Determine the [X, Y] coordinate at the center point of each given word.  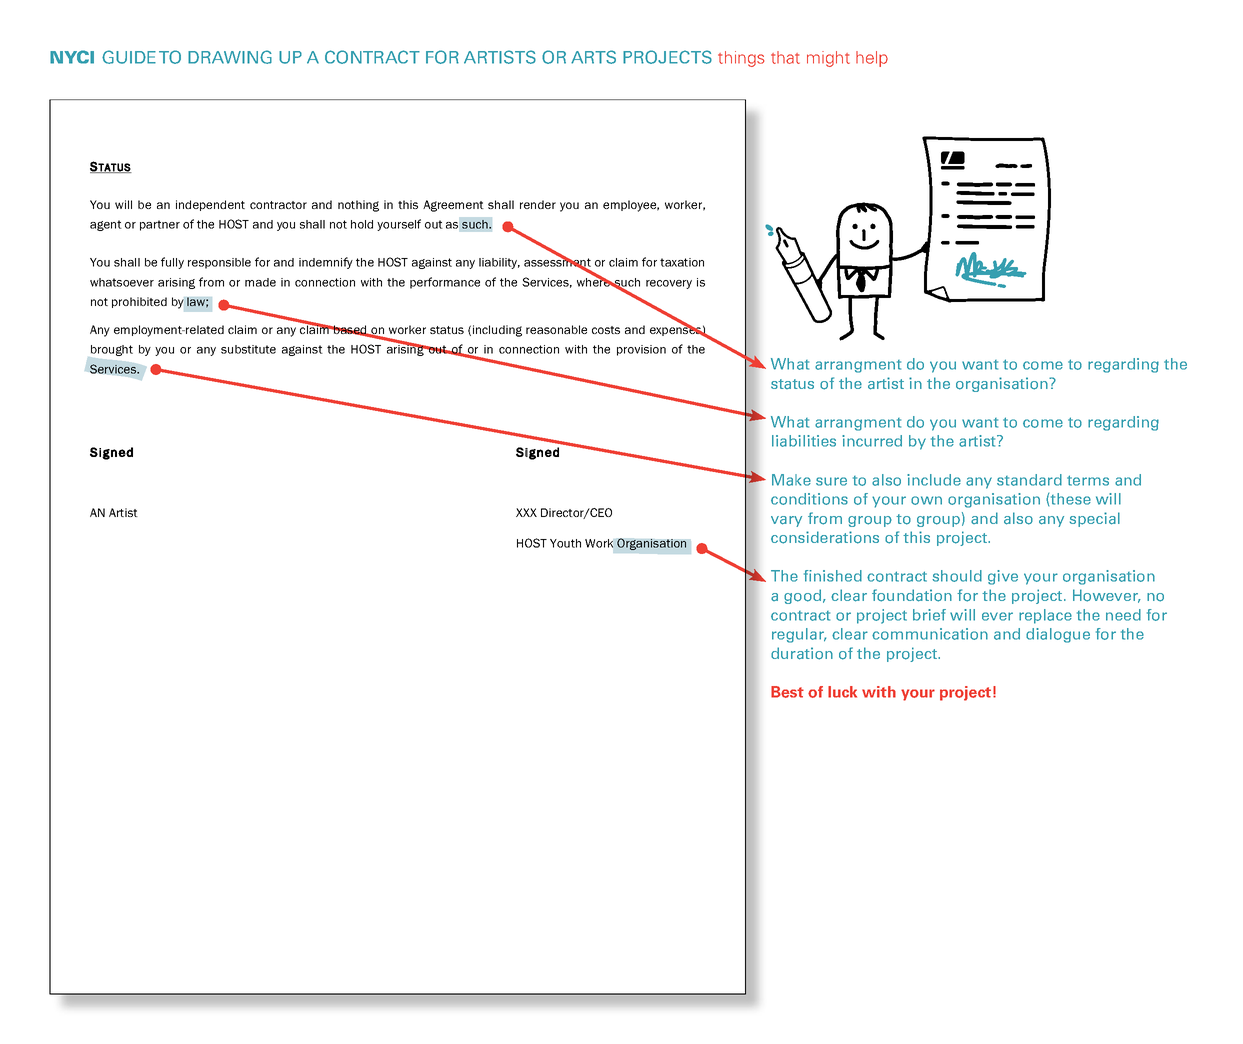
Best [787, 692]
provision [641, 350]
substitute [248, 349]
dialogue [1058, 635]
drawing [230, 57]
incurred [872, 441]
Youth [565, 543]
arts [593, 57]
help [872, 59]
